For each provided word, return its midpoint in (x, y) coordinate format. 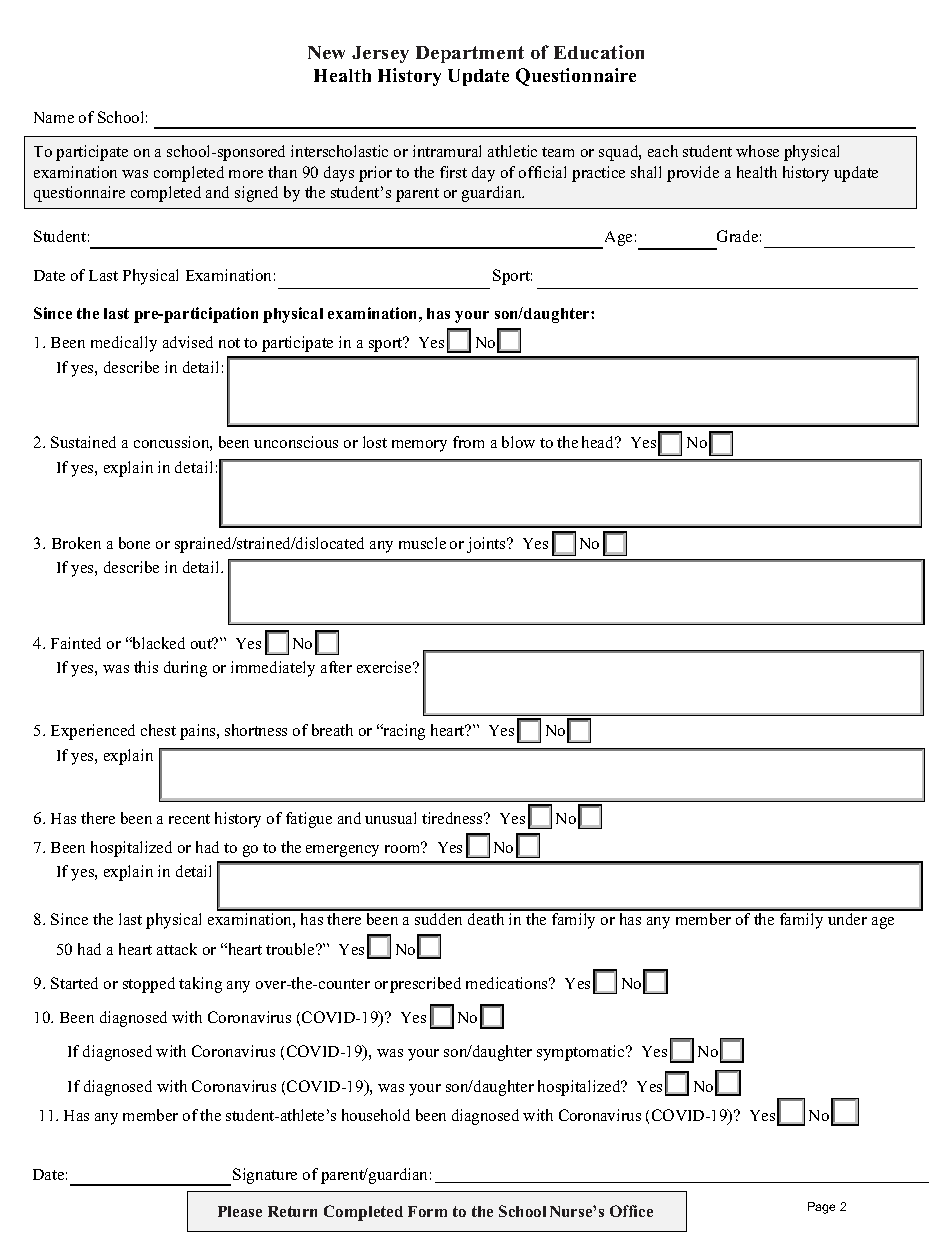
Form (427, 1211)
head (599, 442)
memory (419, 446)
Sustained (83, 442)
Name (54, 117)
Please (240, 1211)
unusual (390, 818)
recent (189, 819)
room (403, 848)
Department (470, 54)
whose (757, 151)
